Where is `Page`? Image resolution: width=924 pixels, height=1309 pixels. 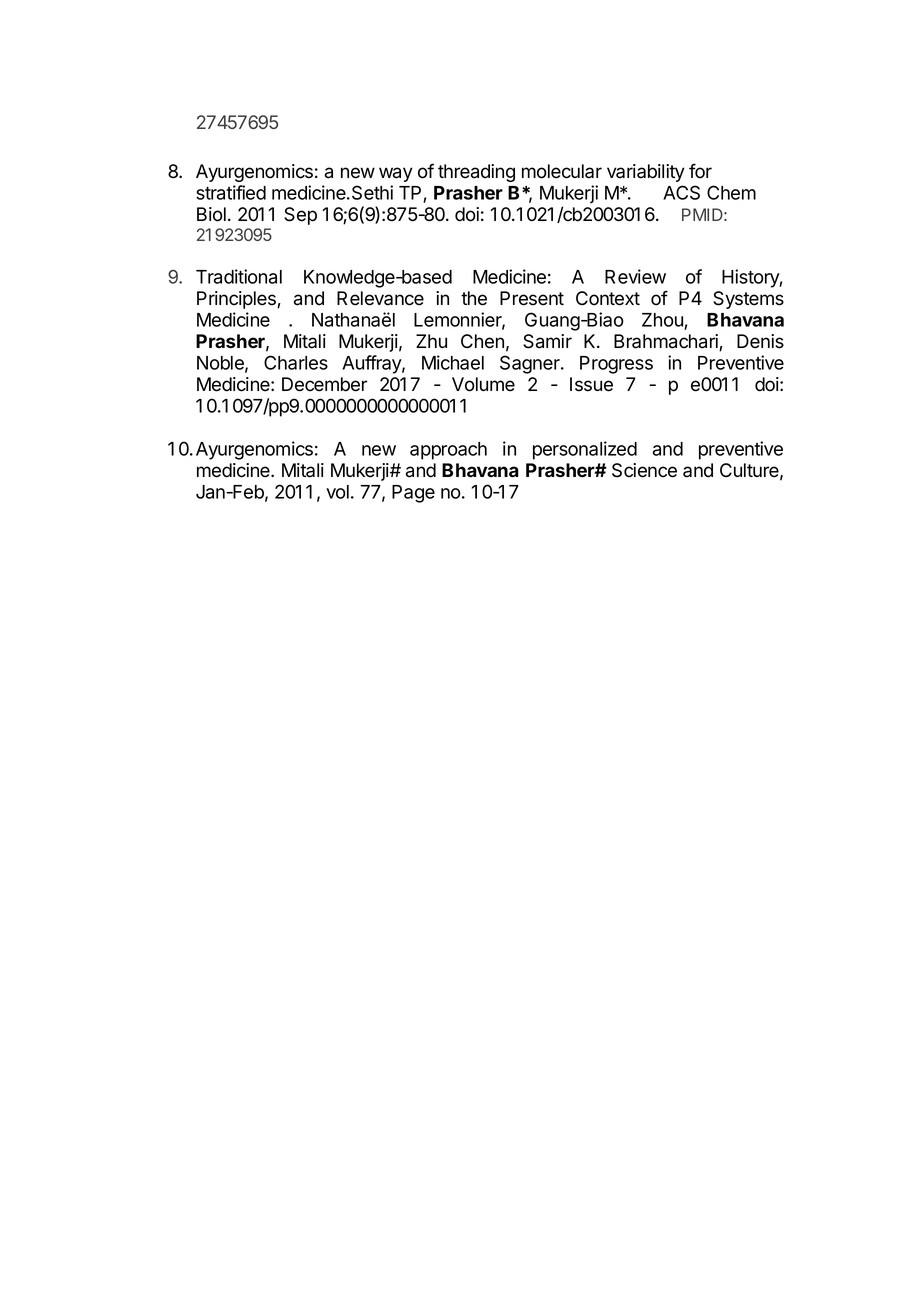 Page is located at coordinates (413, 494).
